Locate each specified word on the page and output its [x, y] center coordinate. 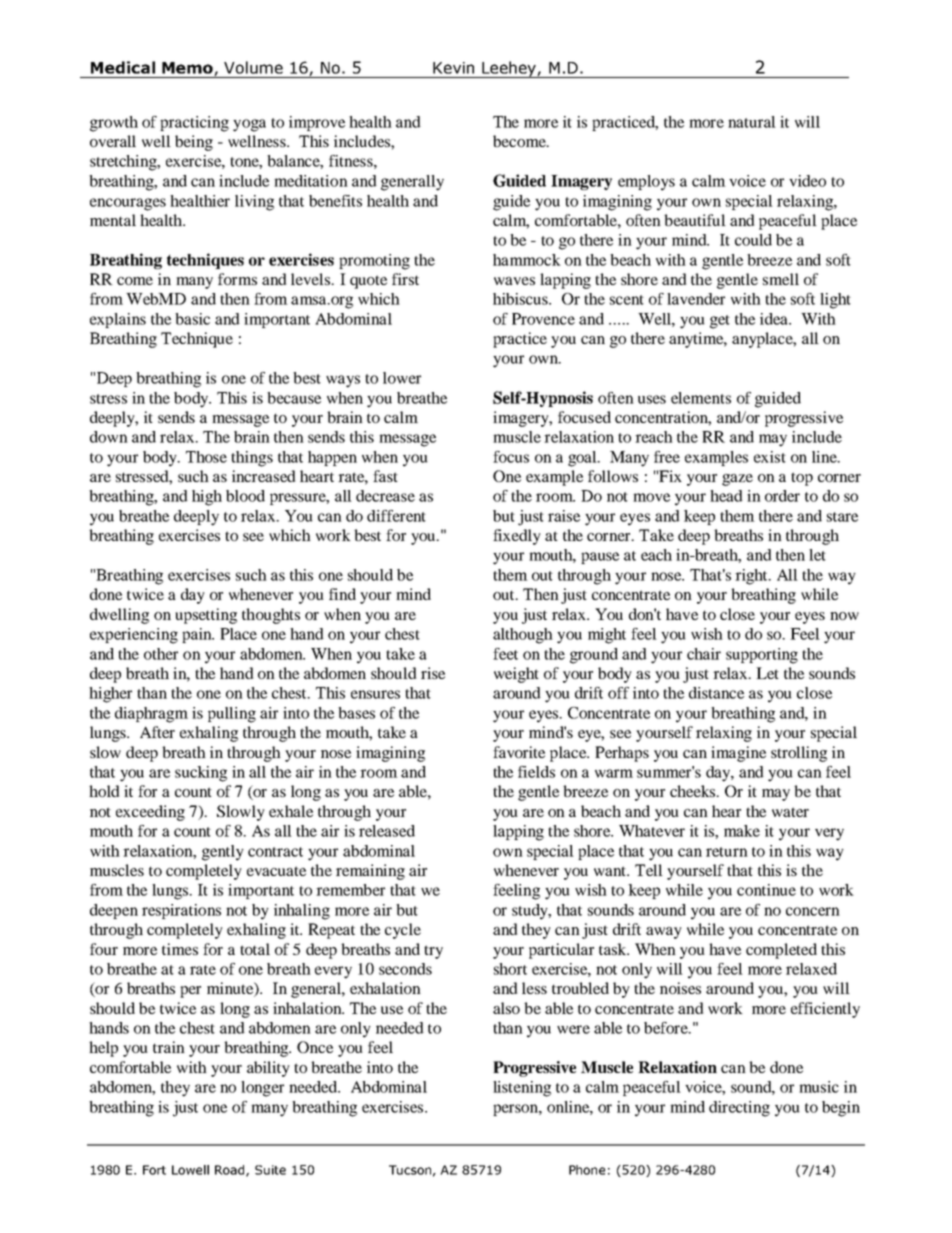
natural [752, 122]
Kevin [453, 68]
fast [385, 476]
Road [231, 1171]
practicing [194, 124]
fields [536, 772]
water [790, 812]
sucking [201, 774]
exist [770, 457]
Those [206, 457]
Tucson [410, 1170]
